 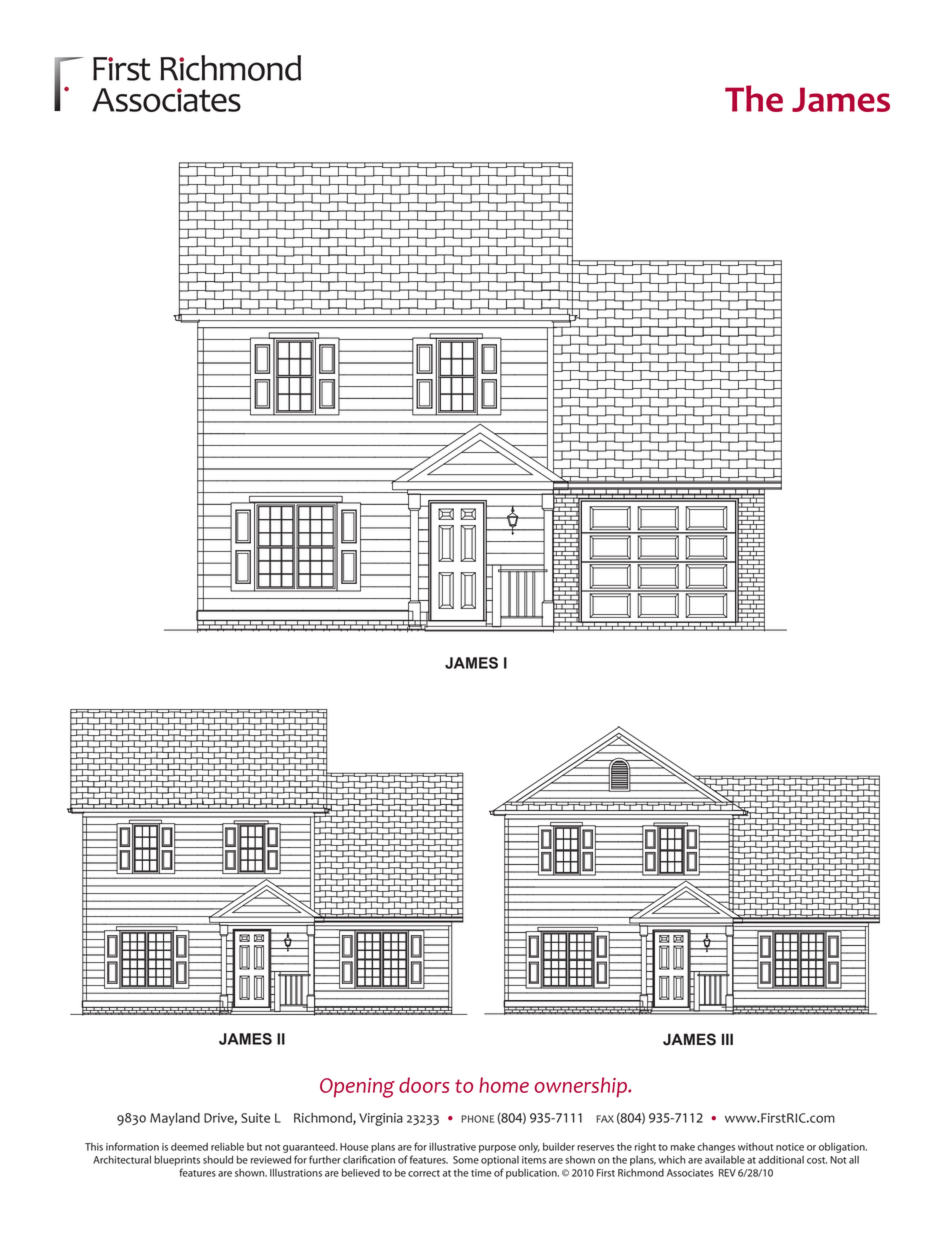 What do you see at coordinates (605, 1119) in the document?
I see `FAX` at bounding box center [605, 1119].
